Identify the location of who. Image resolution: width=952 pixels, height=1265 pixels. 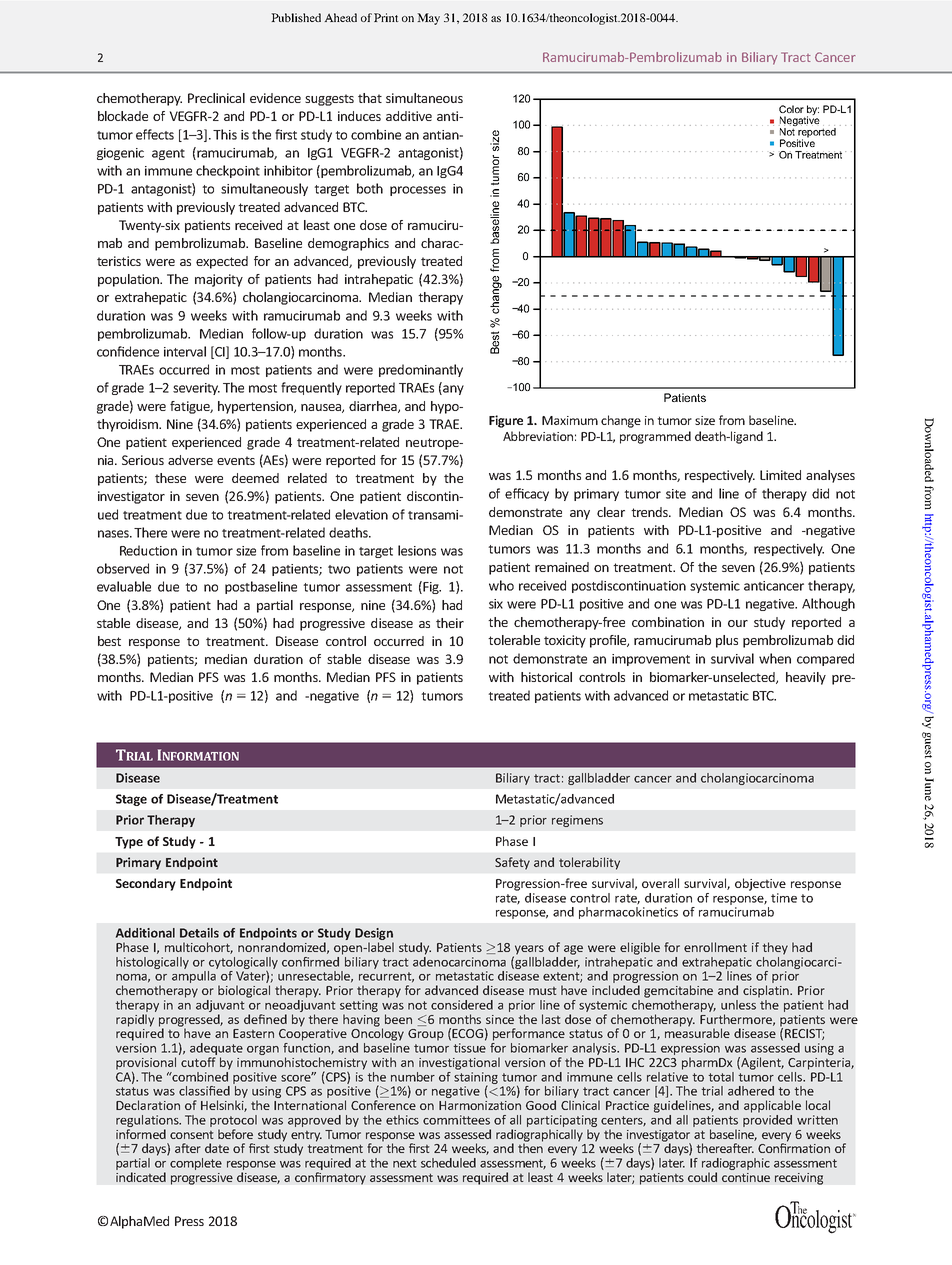
(501, 585).
